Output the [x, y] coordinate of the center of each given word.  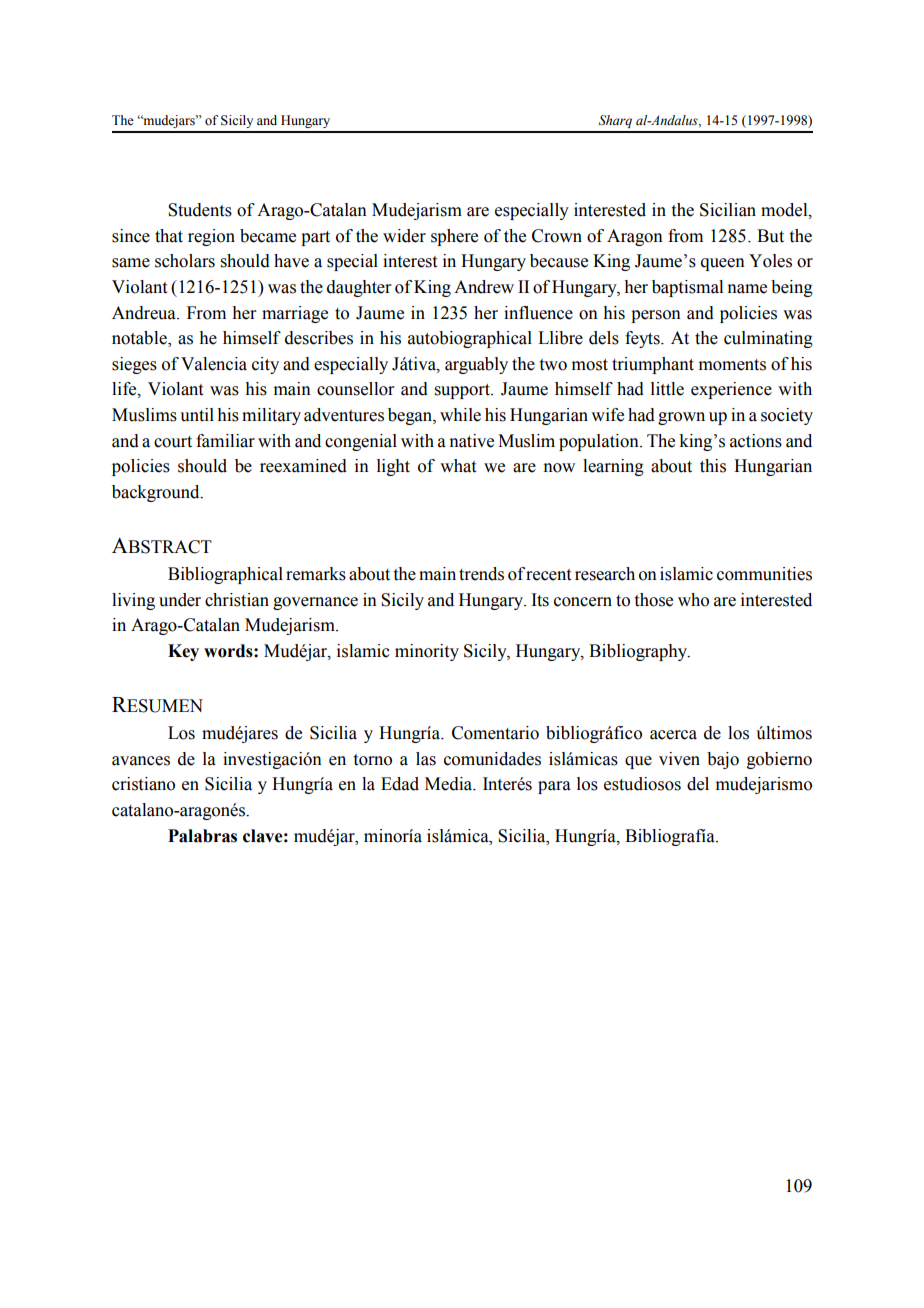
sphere [454, 237]
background [157, 493]
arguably [476, 365]
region [211, 237]
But [770, 236]
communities [764, 574]
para [554, 787]
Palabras [202, 836]
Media [450, 784]
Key [183, 652]
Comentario [495, 733]
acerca [673, 735]
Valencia [214, 364]
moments [732, 365]
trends [481, 574]
